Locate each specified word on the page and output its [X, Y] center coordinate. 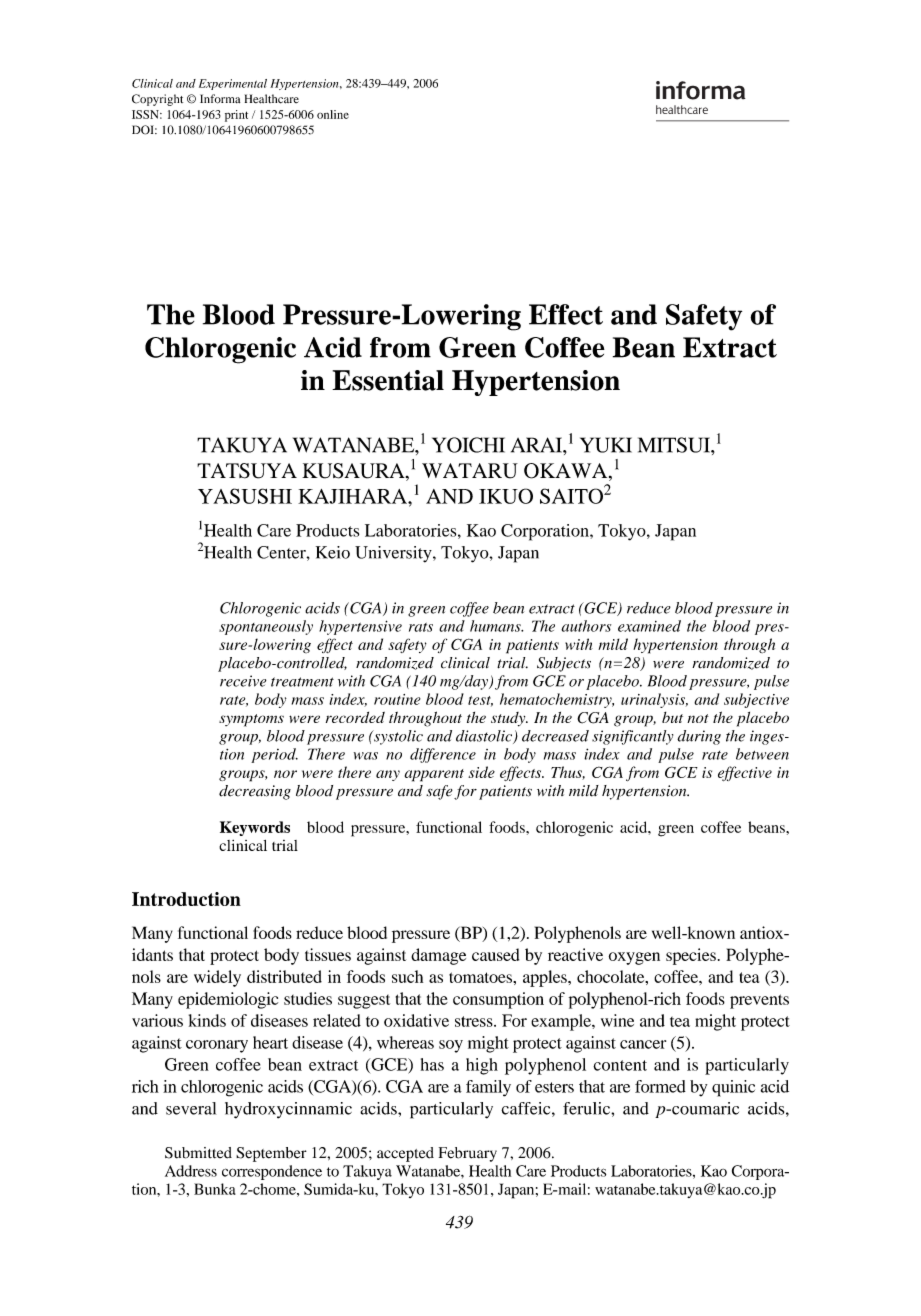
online [333, 114]
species [691, 956]
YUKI [606, 445]
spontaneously [266, 627]
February [468, 1154]
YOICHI [468, 445]
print [236, 116]
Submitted [198, 1153]
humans [496, 626]
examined [649, 626]
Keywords [255, 828]
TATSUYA [247, 471]
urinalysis [654, 700]
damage [438, 956]
